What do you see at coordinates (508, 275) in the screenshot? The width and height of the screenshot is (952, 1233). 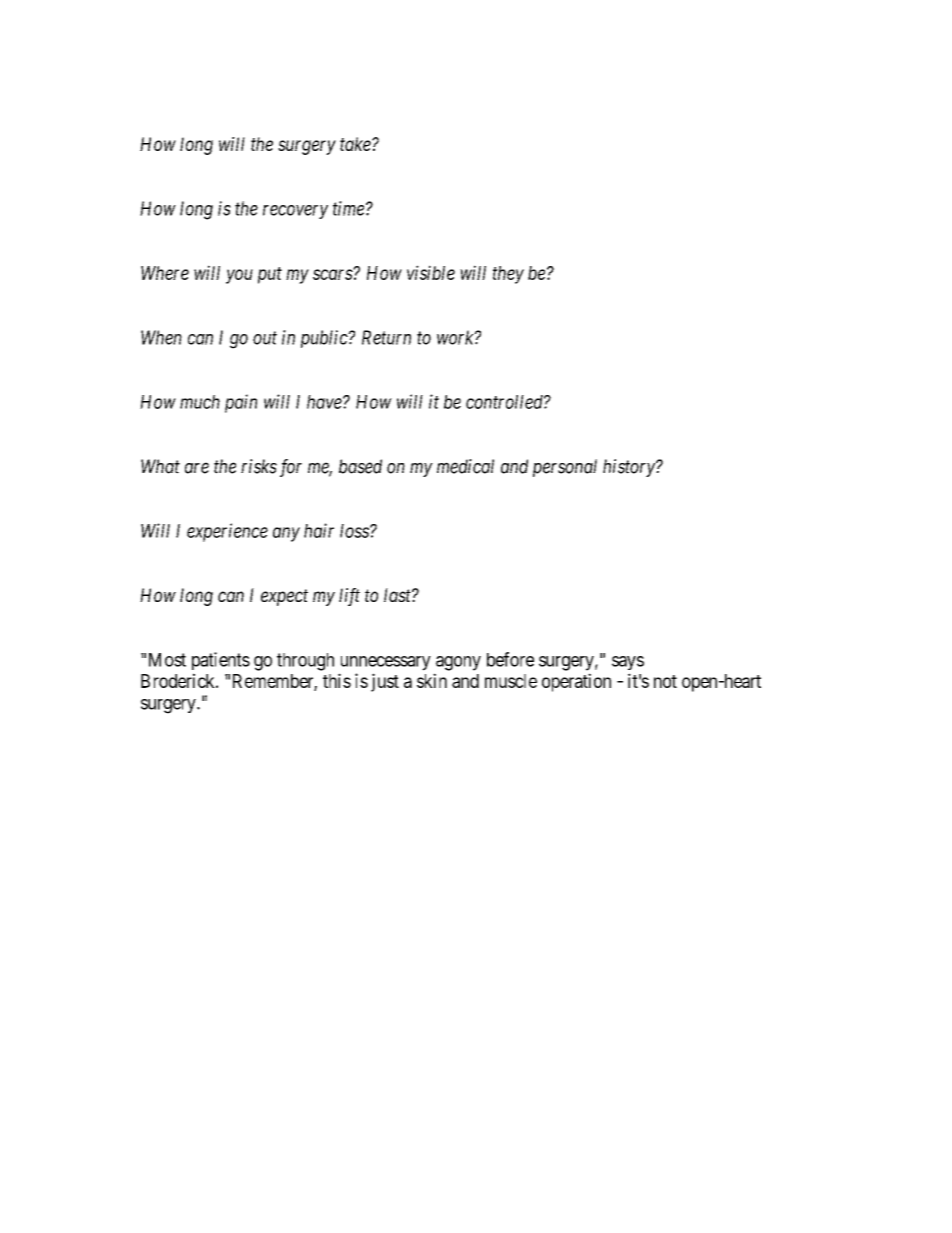 I see `they` at bounding box center [508, 275].
